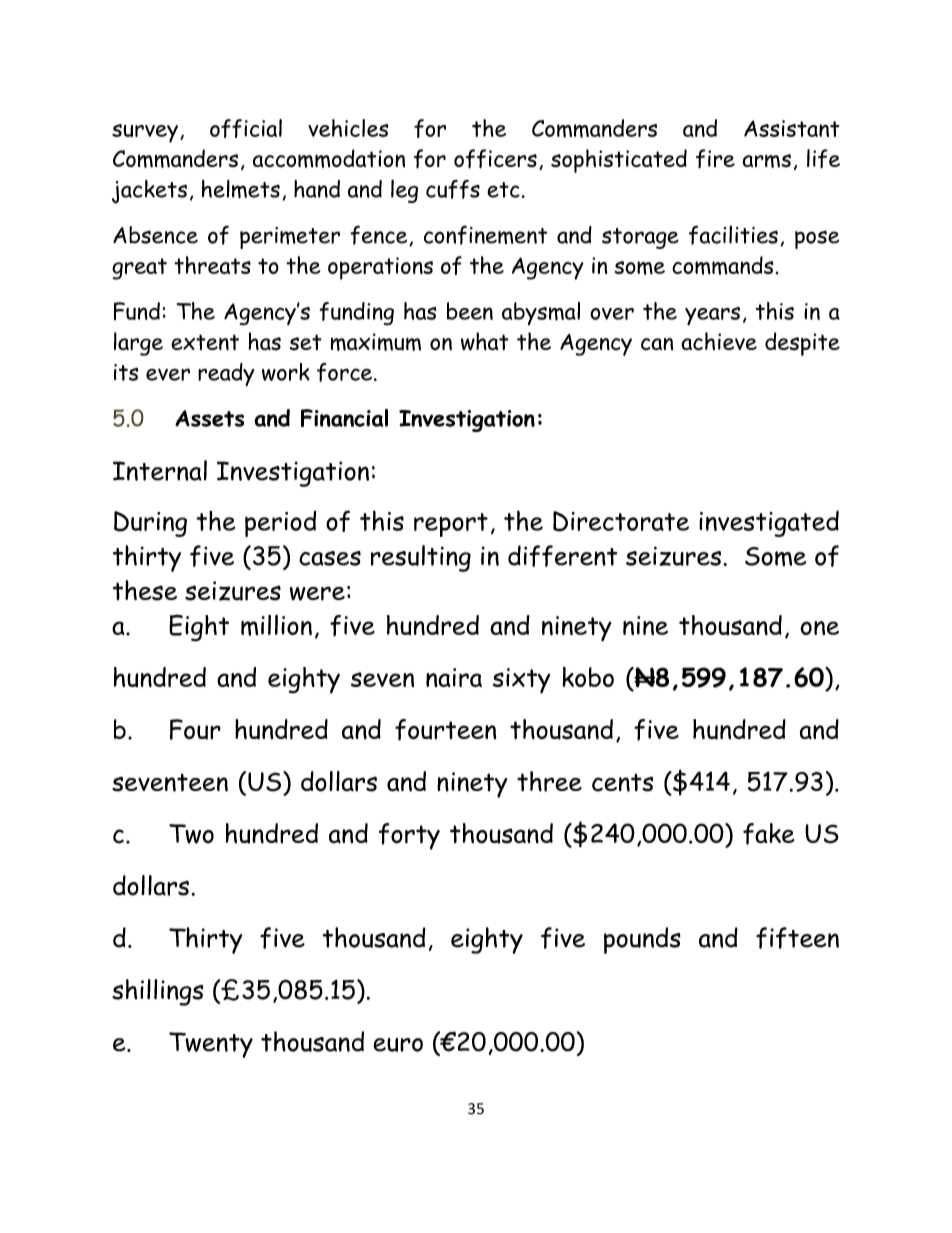 The width and height of the image is (952, 1233). I want to click on official, so click(246, 128).
